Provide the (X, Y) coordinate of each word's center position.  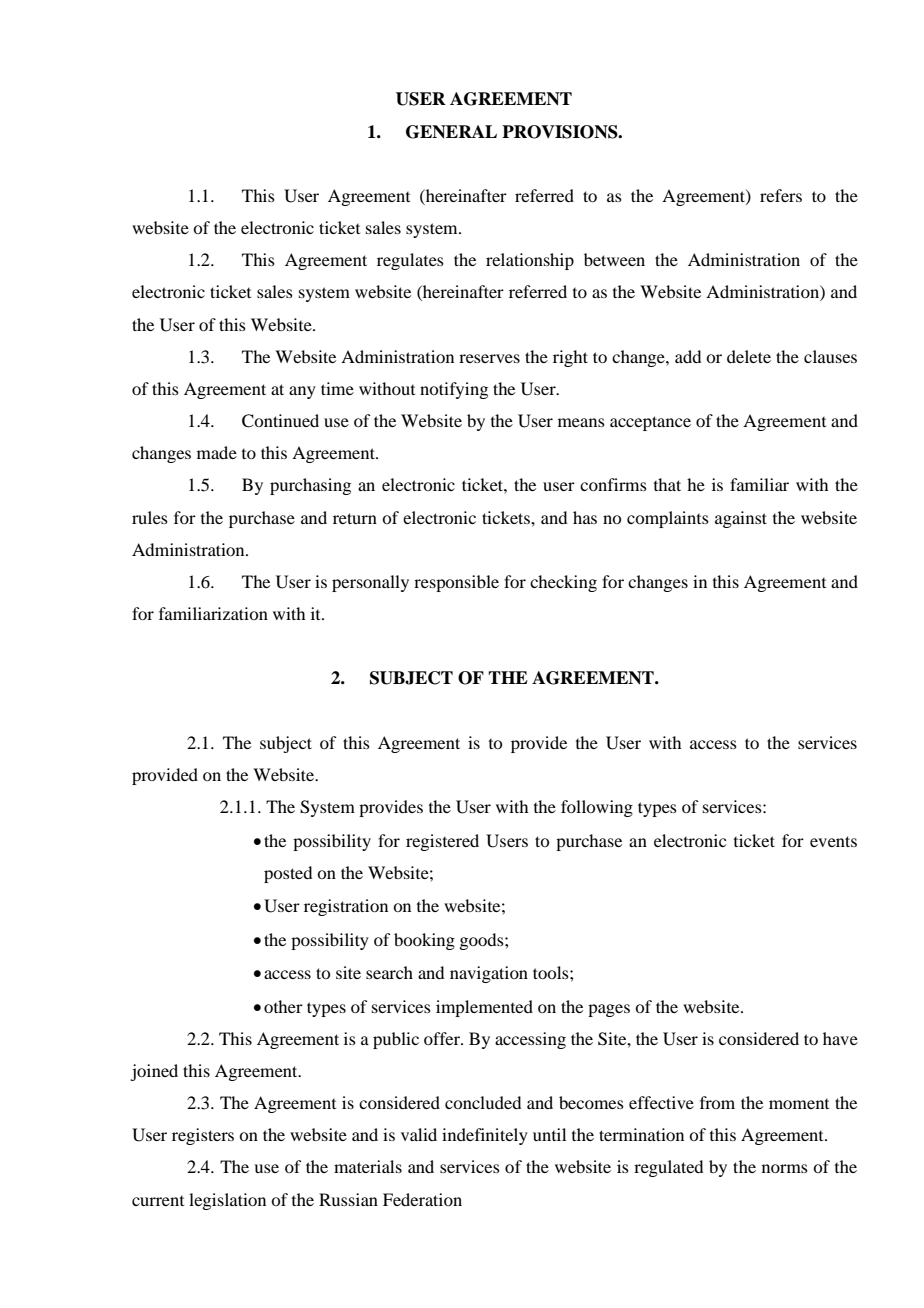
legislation (227, 1201)
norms (785, 1168)
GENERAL (451, 132)
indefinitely (485, 1136)
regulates (410, 261)
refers (781, 195)
